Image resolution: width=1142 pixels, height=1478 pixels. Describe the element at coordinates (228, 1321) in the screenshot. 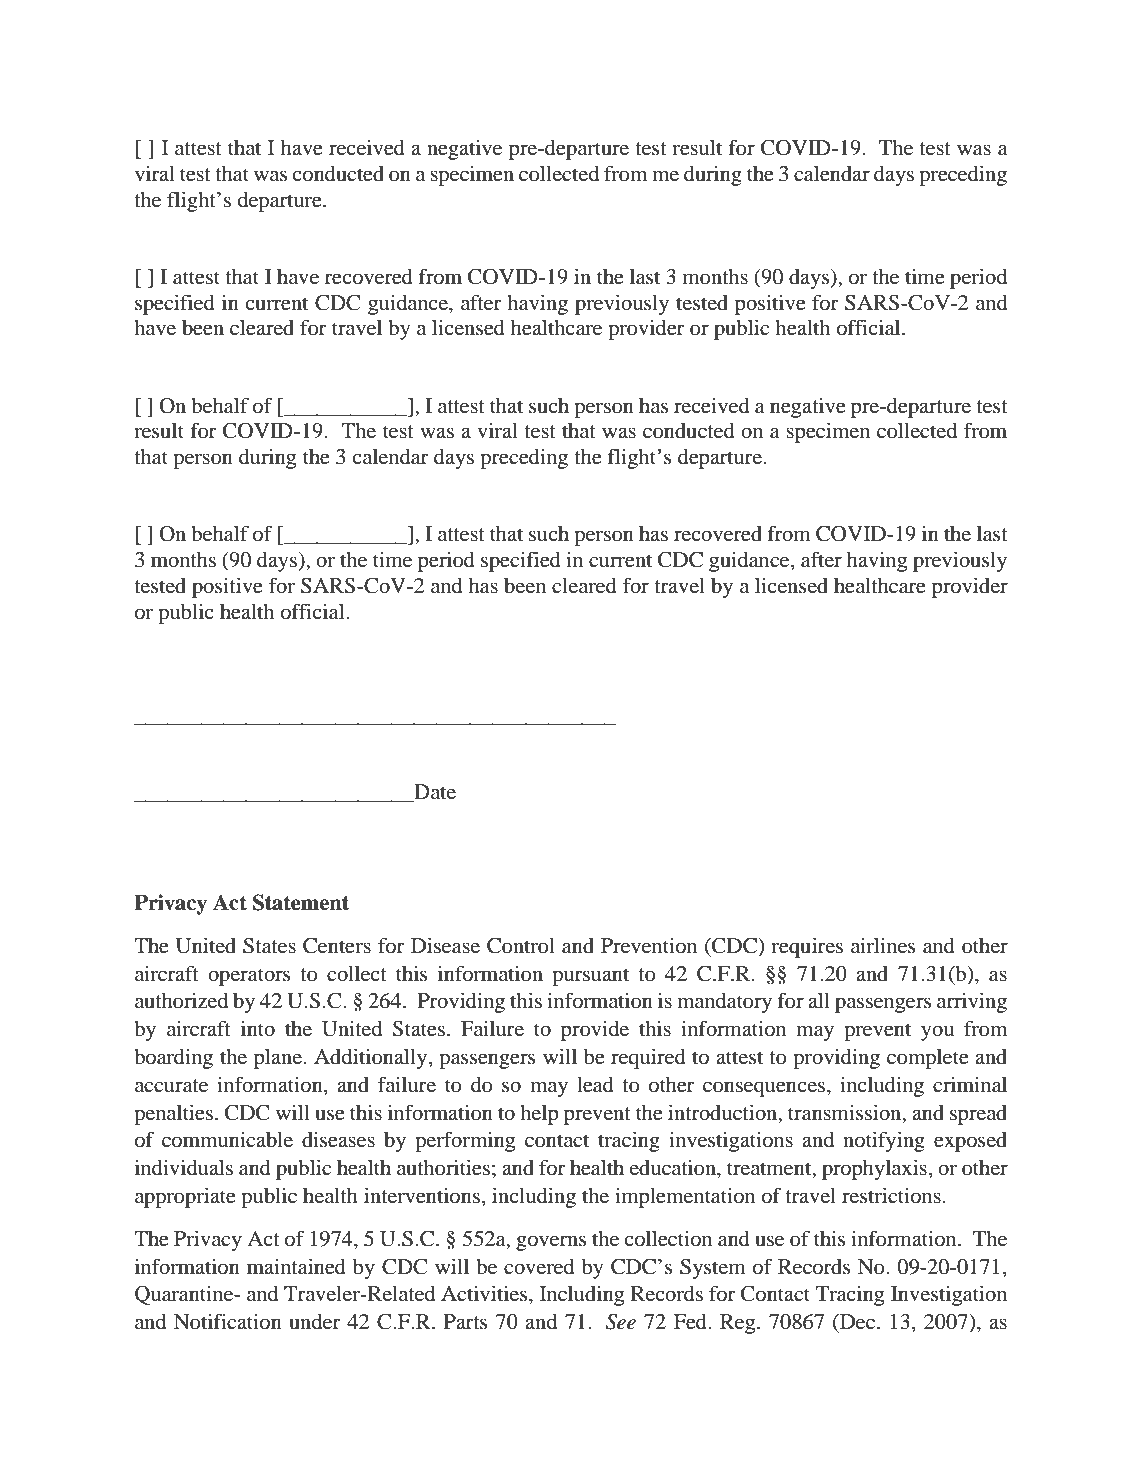

I see `Notification` at that location.
